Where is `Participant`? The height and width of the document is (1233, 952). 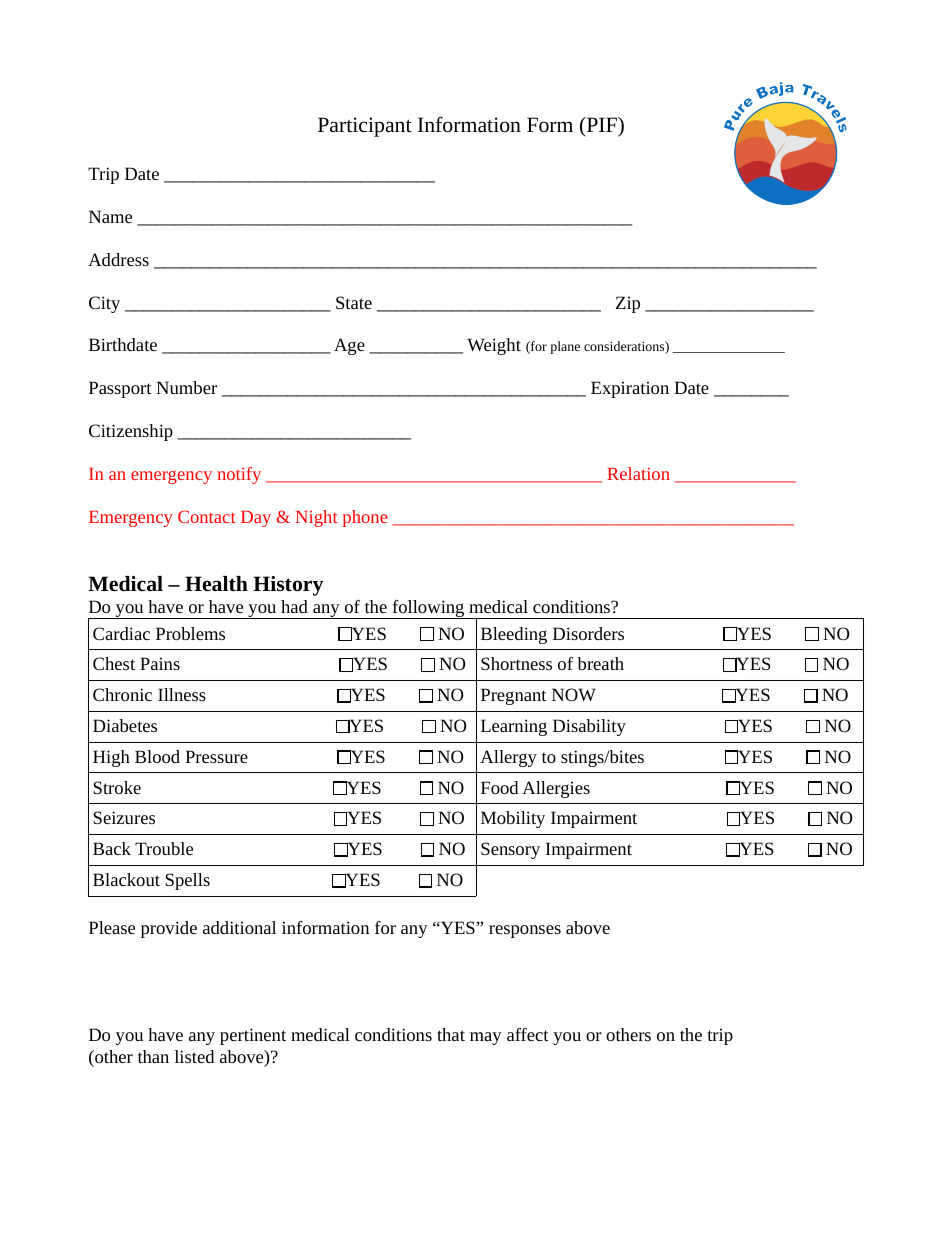 Participant is located at coordinates (365, 127).
